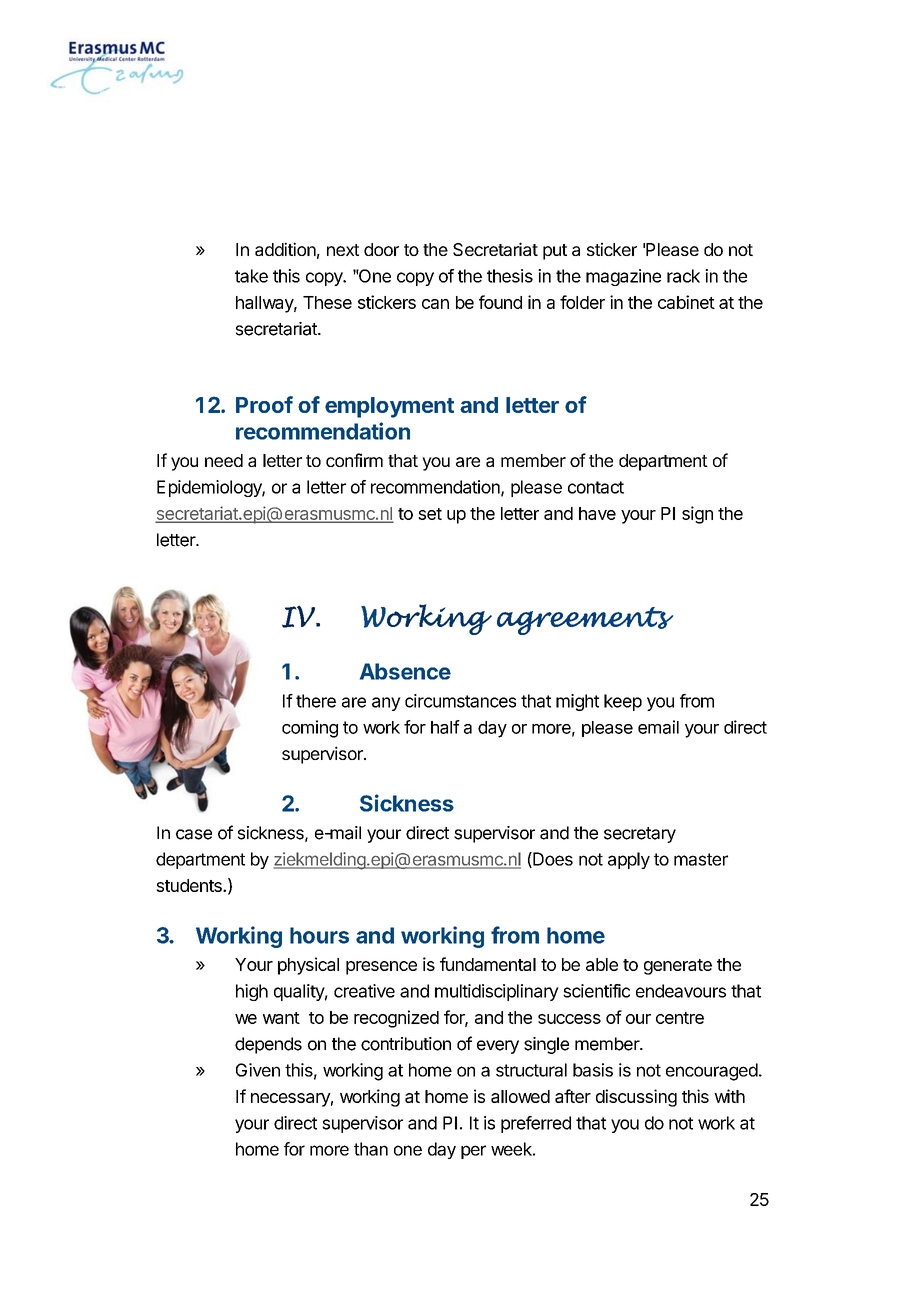 Image resolution: width=924 pixels, height=1308 pixels. I want to click on there, so click(316, 701).
